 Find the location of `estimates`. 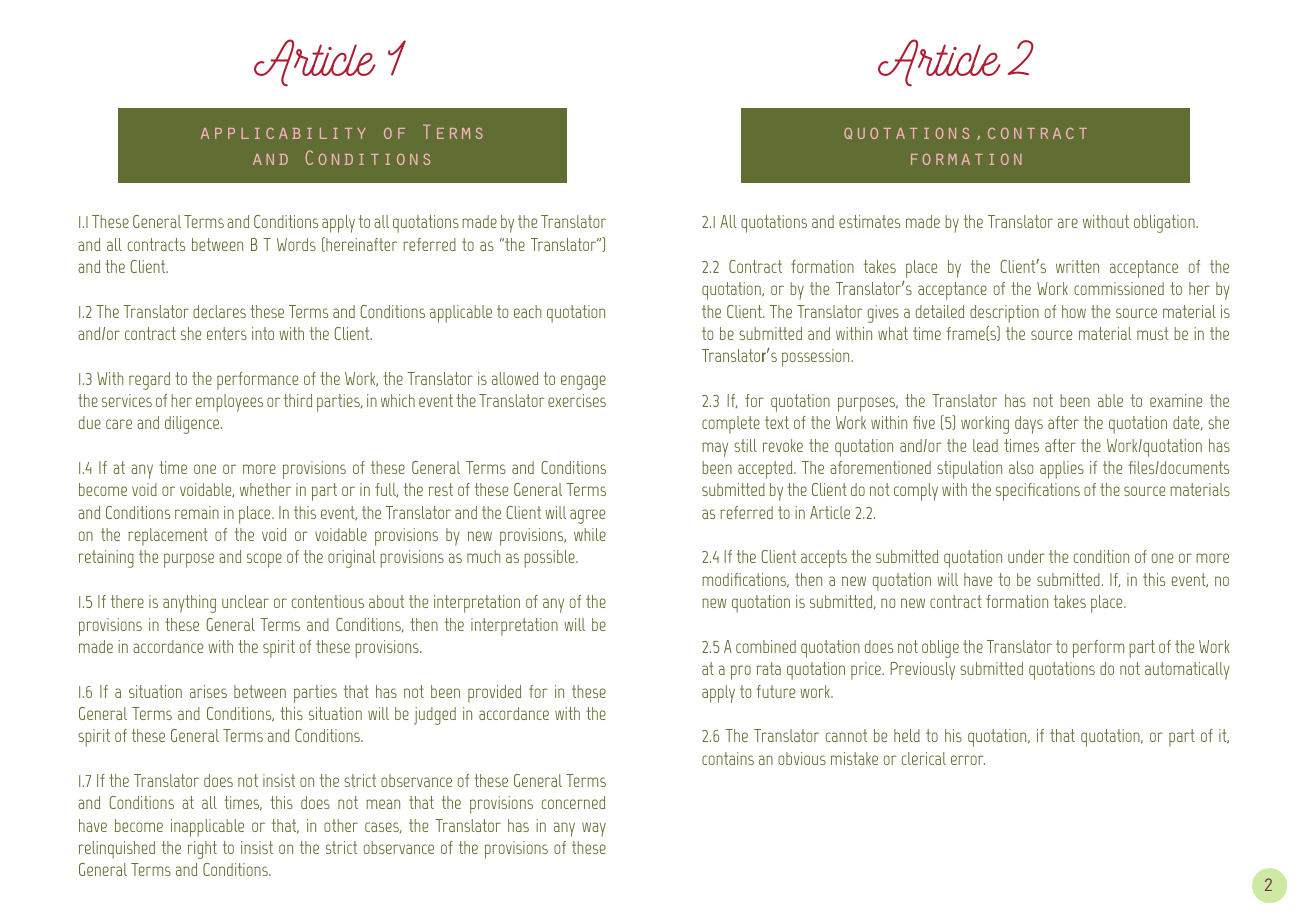

estimates is located at coordinates (869, 221).
